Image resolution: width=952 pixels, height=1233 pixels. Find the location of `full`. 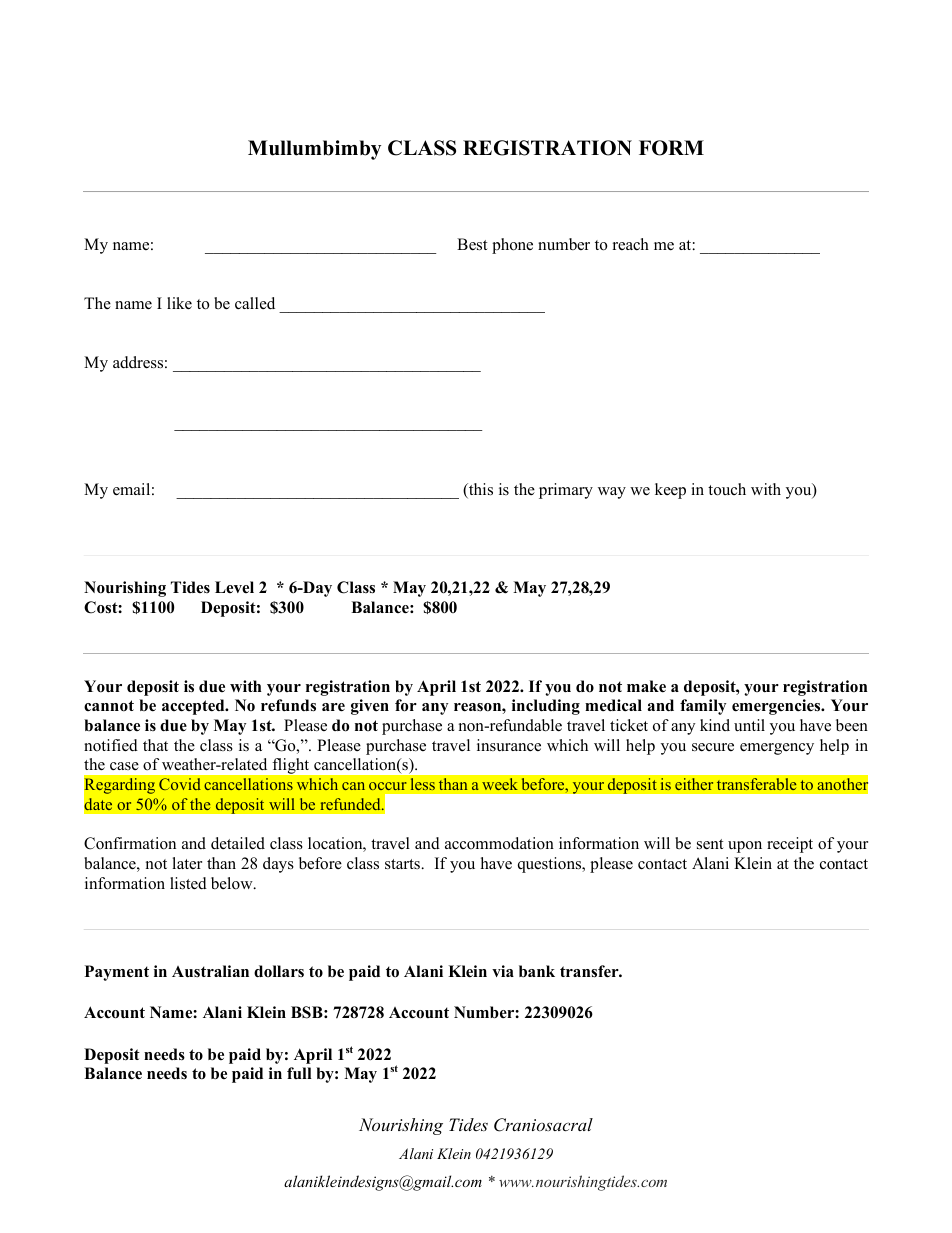

full is located at coordinates (299, 1073).
